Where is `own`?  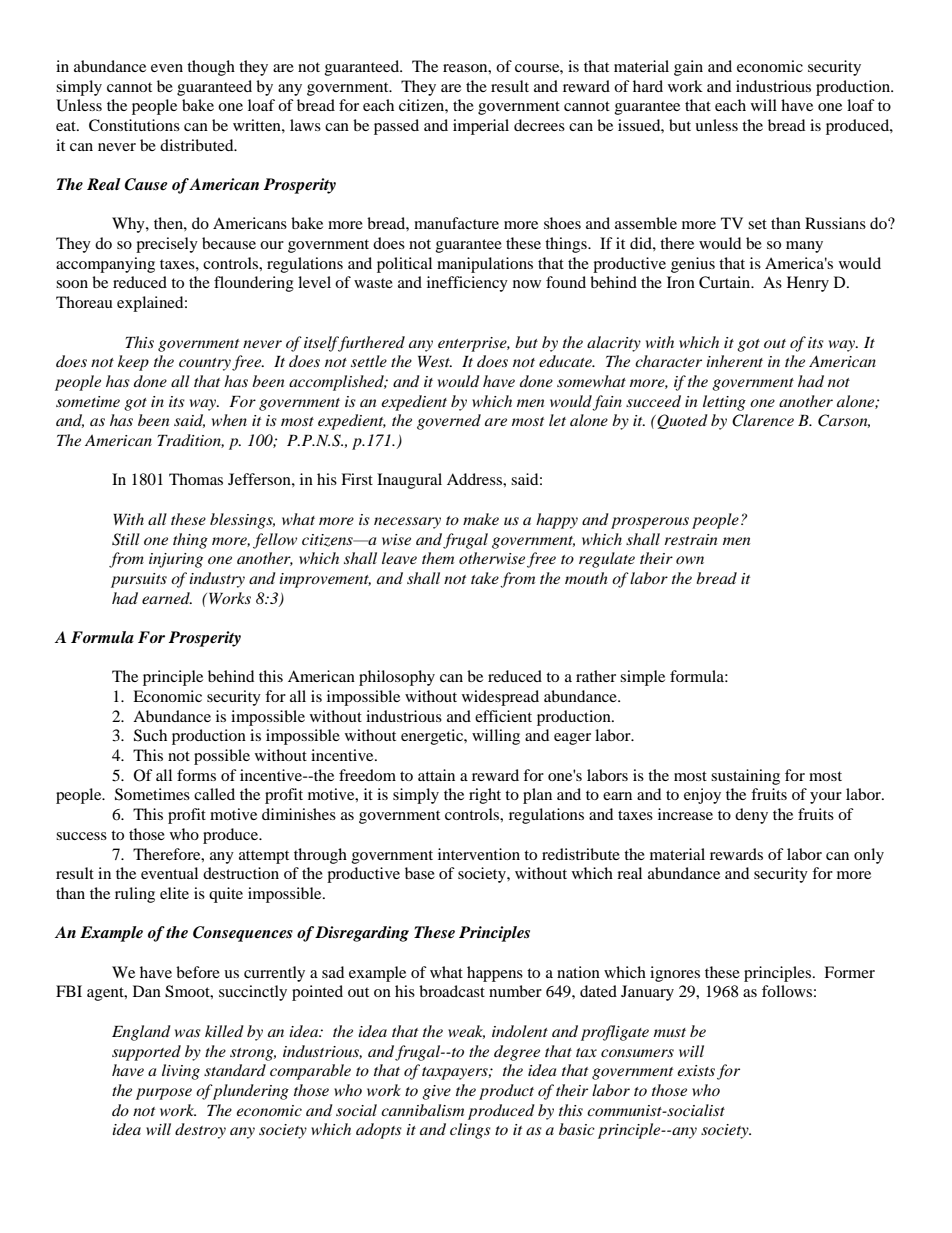
own is located at coordinates (690, 560).
